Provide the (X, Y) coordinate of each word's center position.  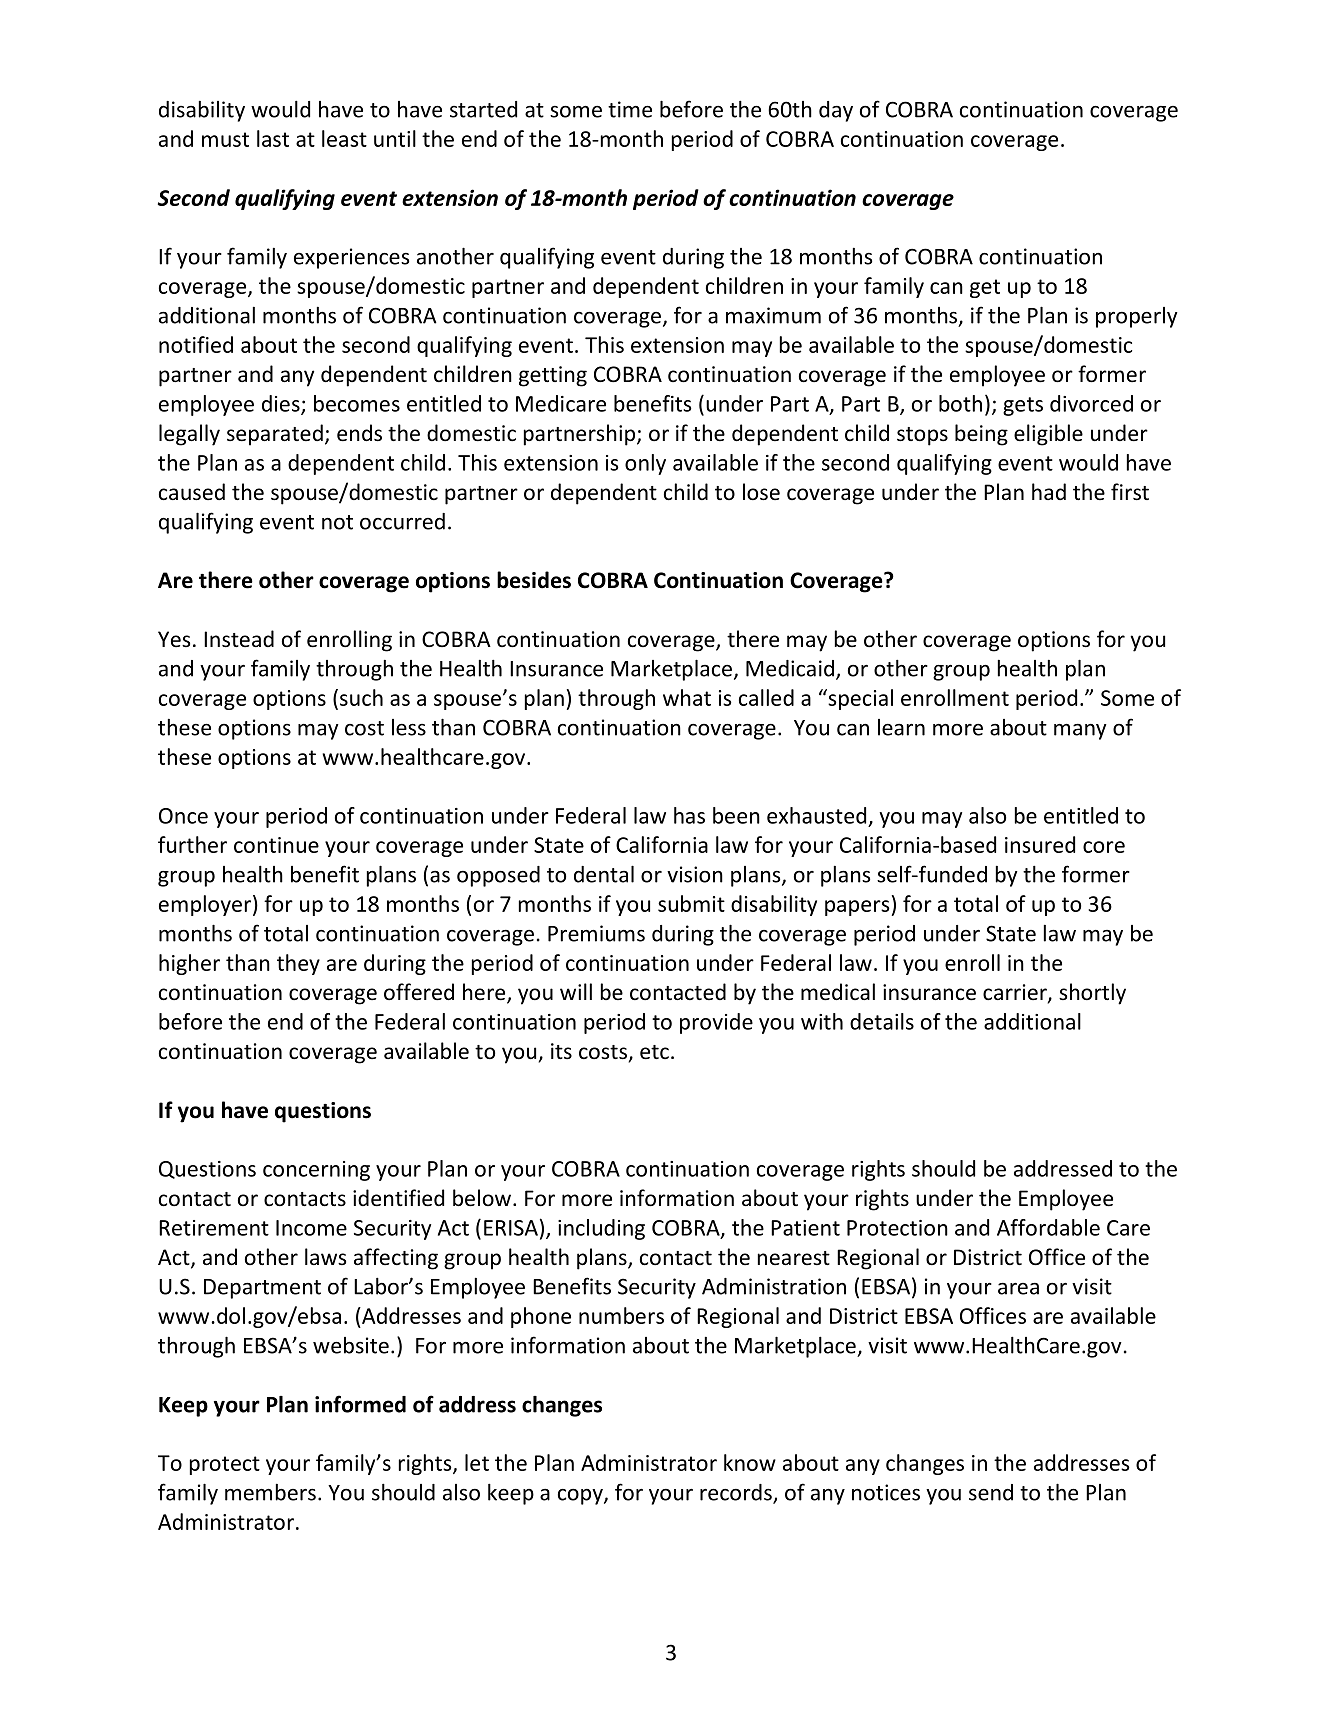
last (273, 138)
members (270, 1492)
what (687, 697)
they (298, 964)
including (601, 1229)
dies (282, 404)
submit (691, 903)
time (630, 109)
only (645, 464)
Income (311, 1228)
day (836, 111)
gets (1023, 406)
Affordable (1048, 1227)
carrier (1016, 993)
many (1080, 731)
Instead (239, 639)
